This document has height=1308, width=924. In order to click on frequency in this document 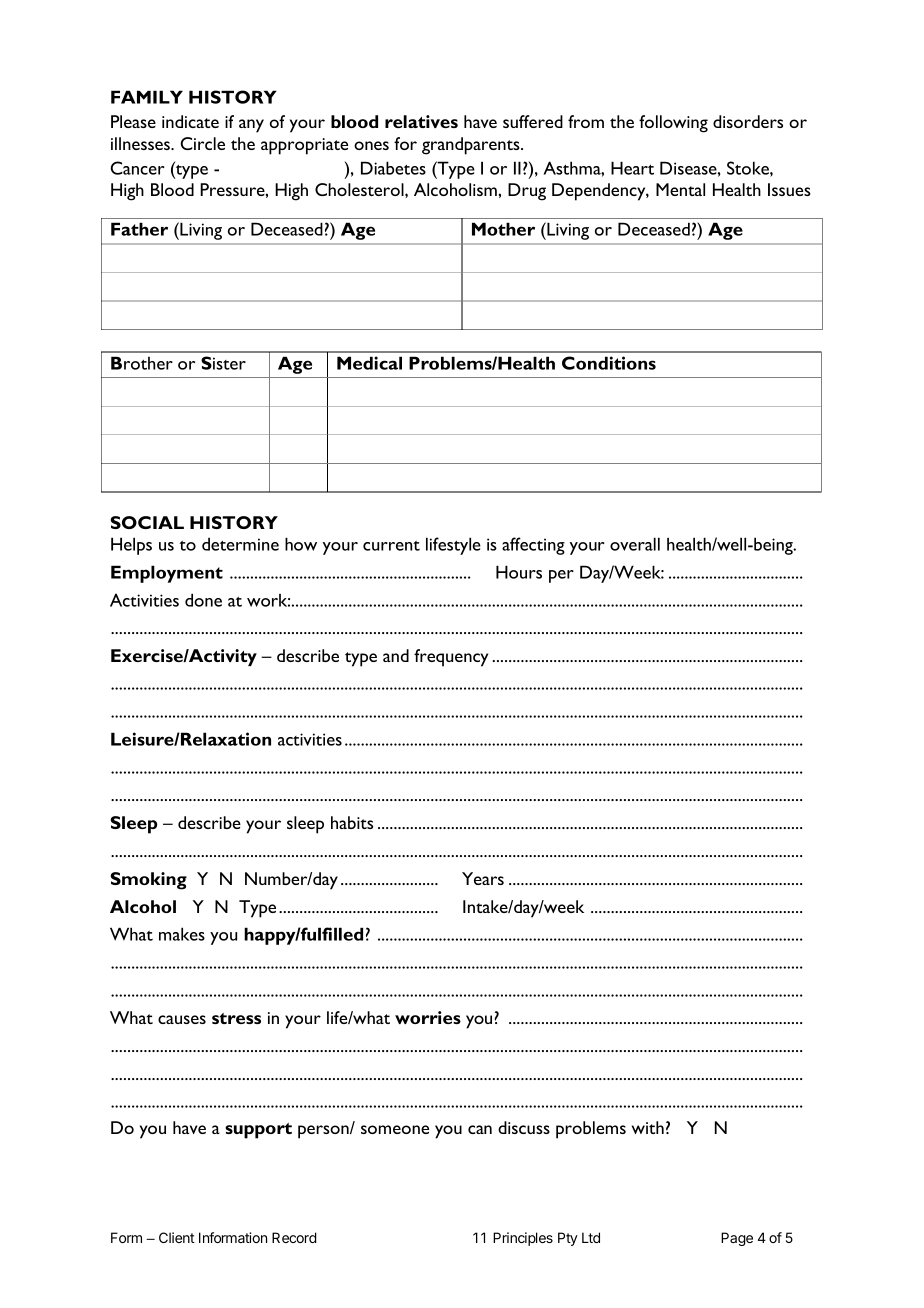, I will do `click(451, 658)`.
